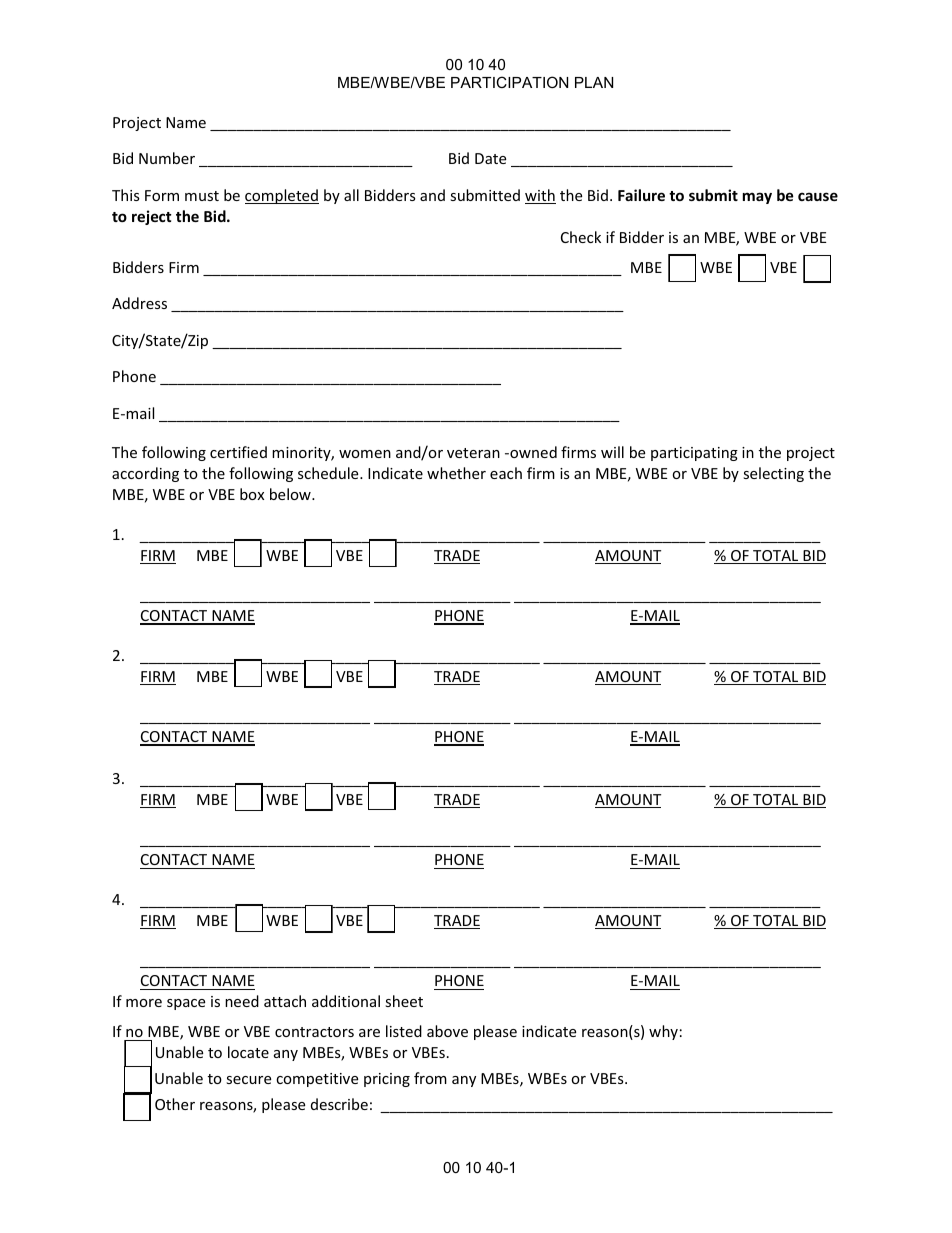 The height and width of the document is (1233, 952). I want to click on PARTICIPATION, so click(509, 82).
